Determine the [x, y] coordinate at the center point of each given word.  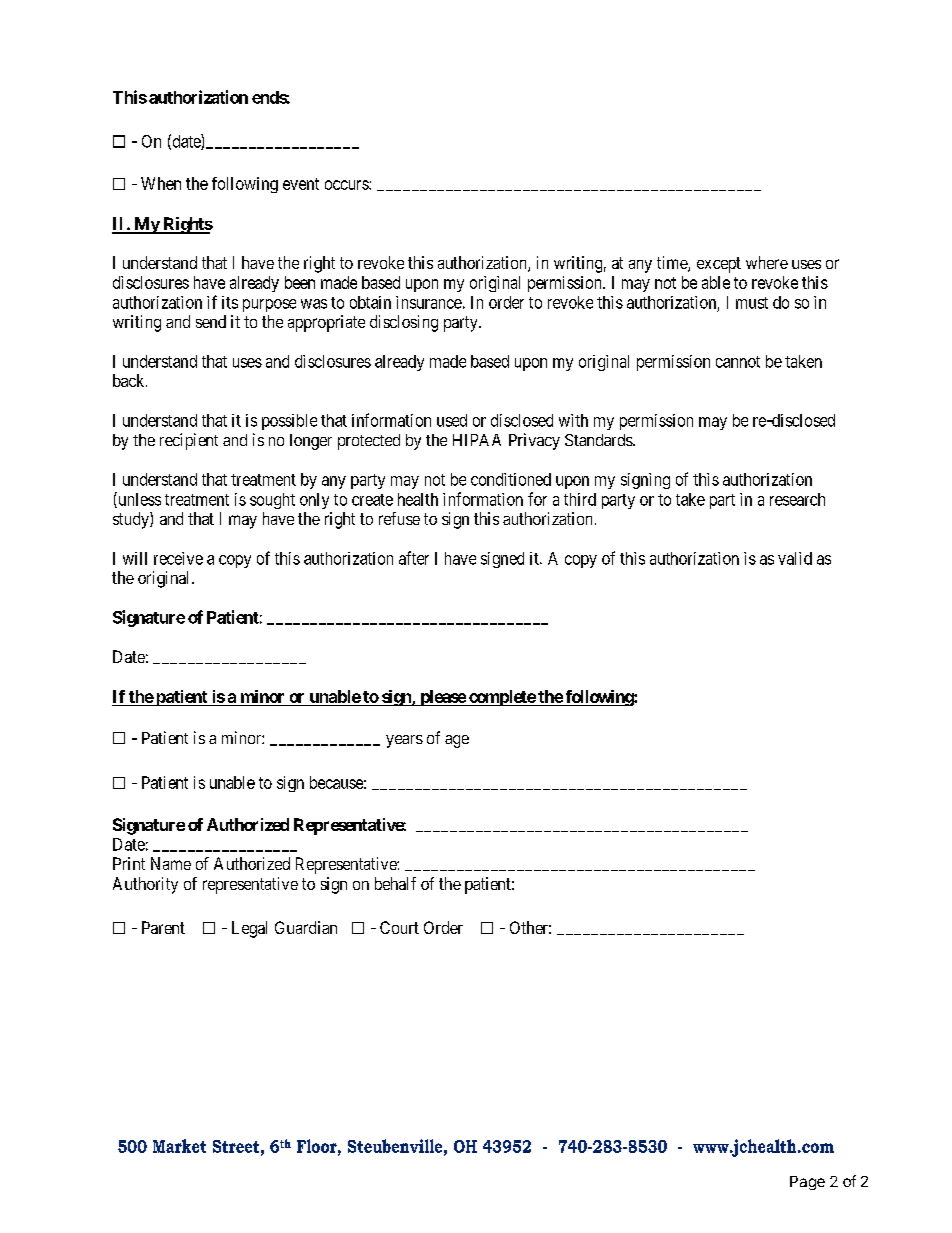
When [161, 183]
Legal [249, 929]
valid [795, 558]
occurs [347, 185]
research [797, 499]
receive [178, 558]
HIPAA [477, 440]
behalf [395, 883]
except [719, 265]
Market [179, 1146]
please [442, 698]
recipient [189, 441]
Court [399, 927]
